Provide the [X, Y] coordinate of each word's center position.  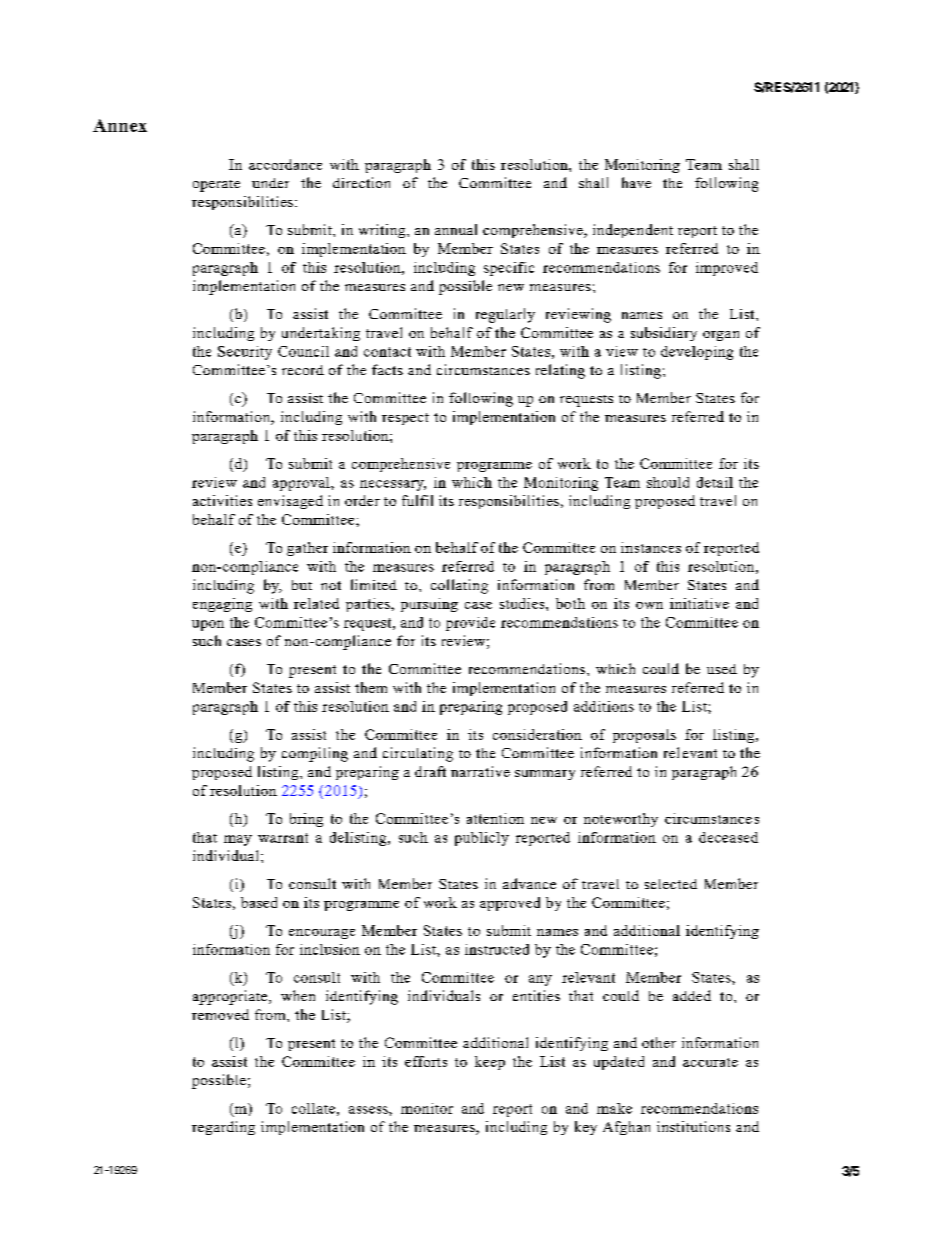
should [668, 482]
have [636, 182]
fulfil [417, 500]
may [238, 840]
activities [222, 500]
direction [361, 182]
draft [430, 771]
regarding [223, 1128]
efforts [426, 1061]
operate [216, 186]
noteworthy [621, 820]
